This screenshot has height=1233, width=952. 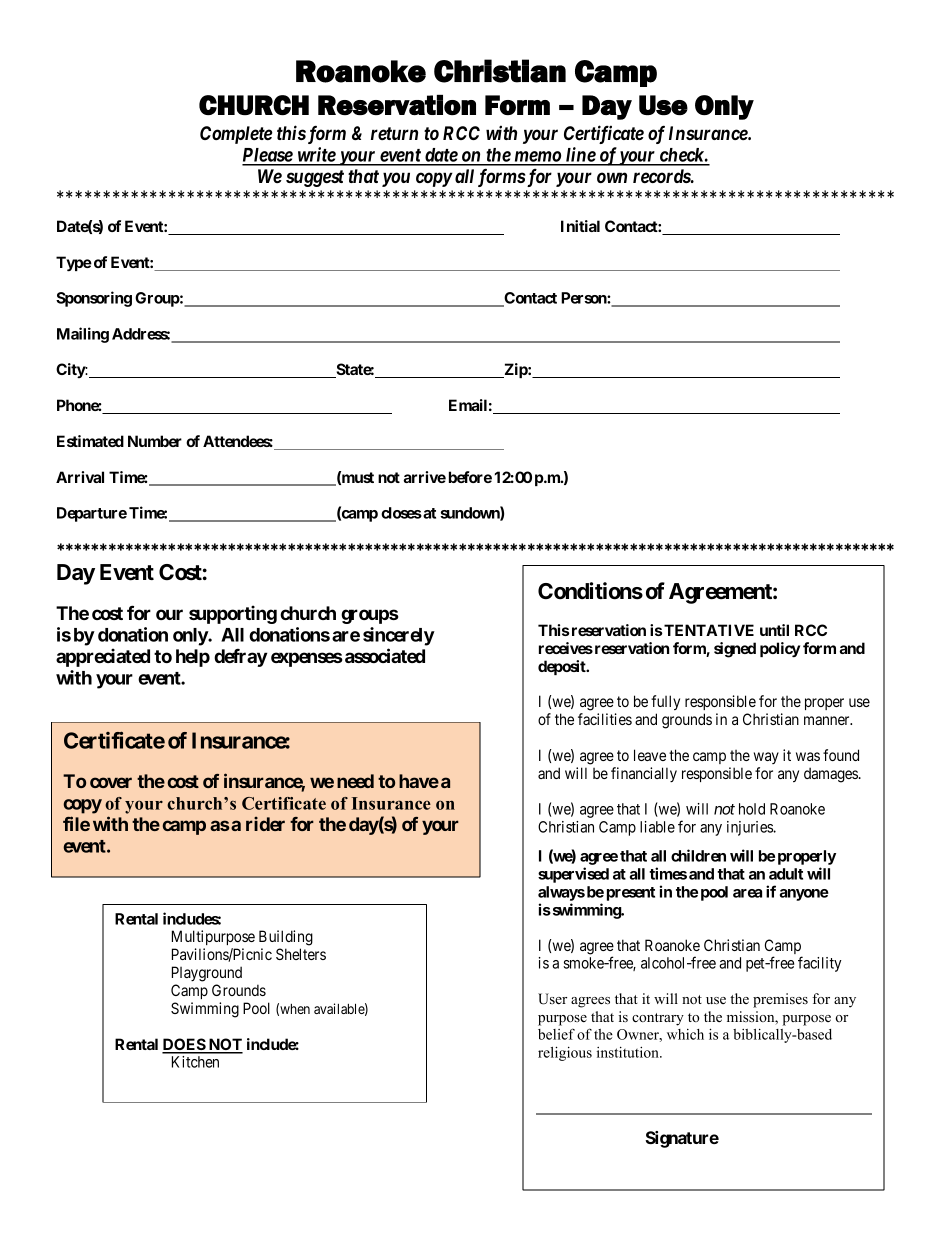 I want to click on until, so click(x=774, y=630).
